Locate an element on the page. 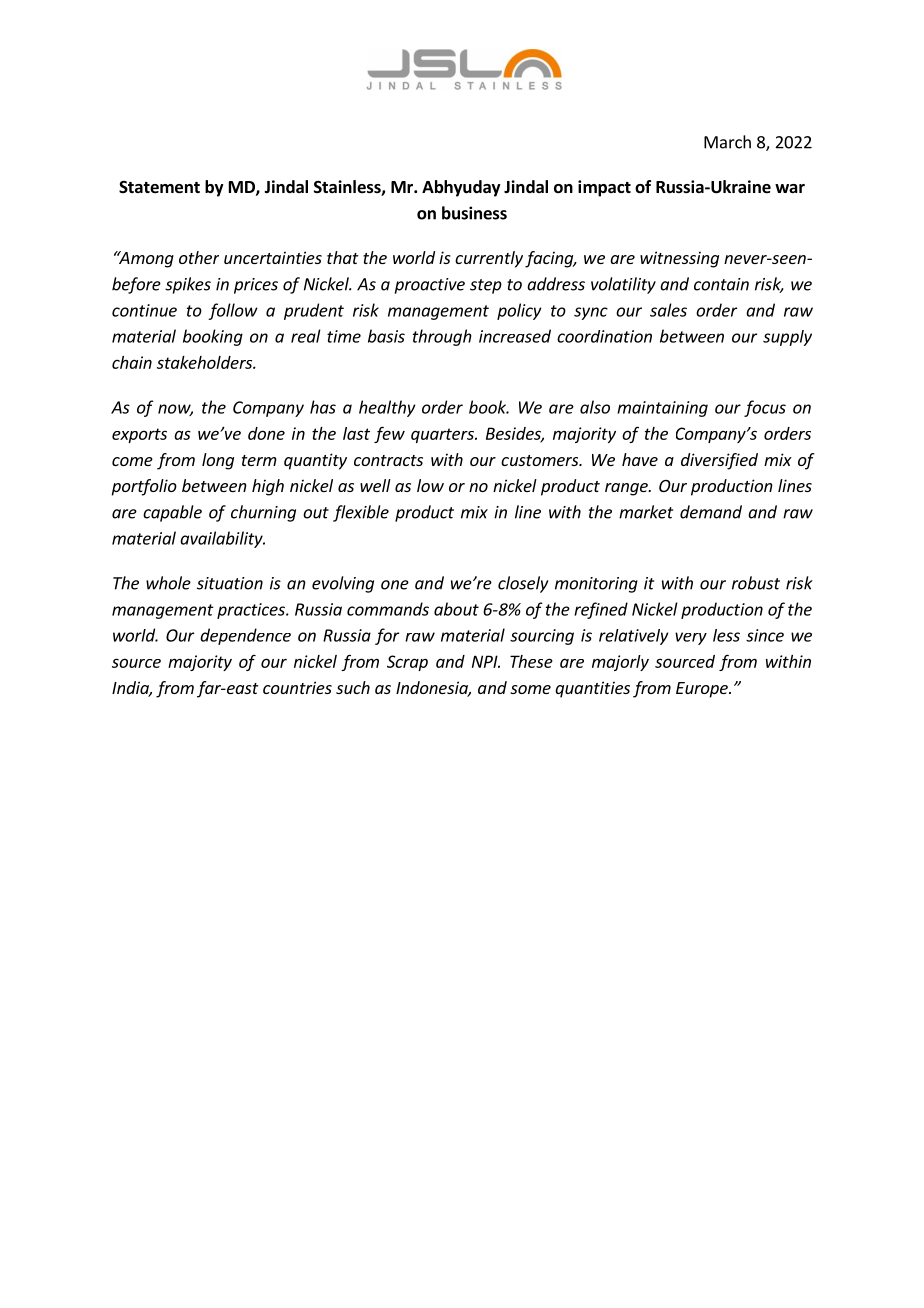  maintaining is located at coordinates (662, 409).
